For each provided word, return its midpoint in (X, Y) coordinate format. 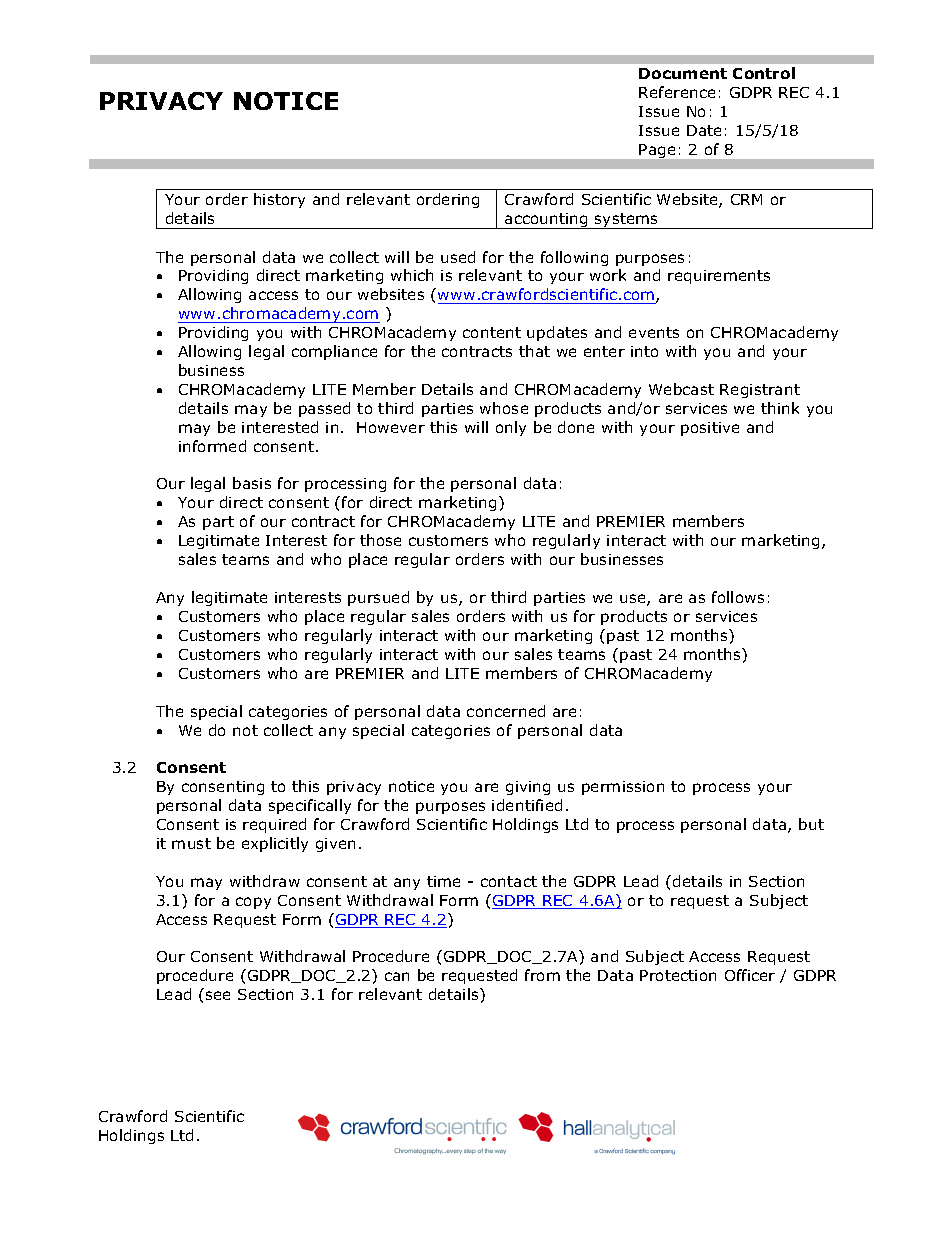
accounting (546, 221)
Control (764, 73)
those (380, 540)
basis (252, 483)
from (542, 975)
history (279, 200)
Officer (750, 975)
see (218, 995)
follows (738, 597)
